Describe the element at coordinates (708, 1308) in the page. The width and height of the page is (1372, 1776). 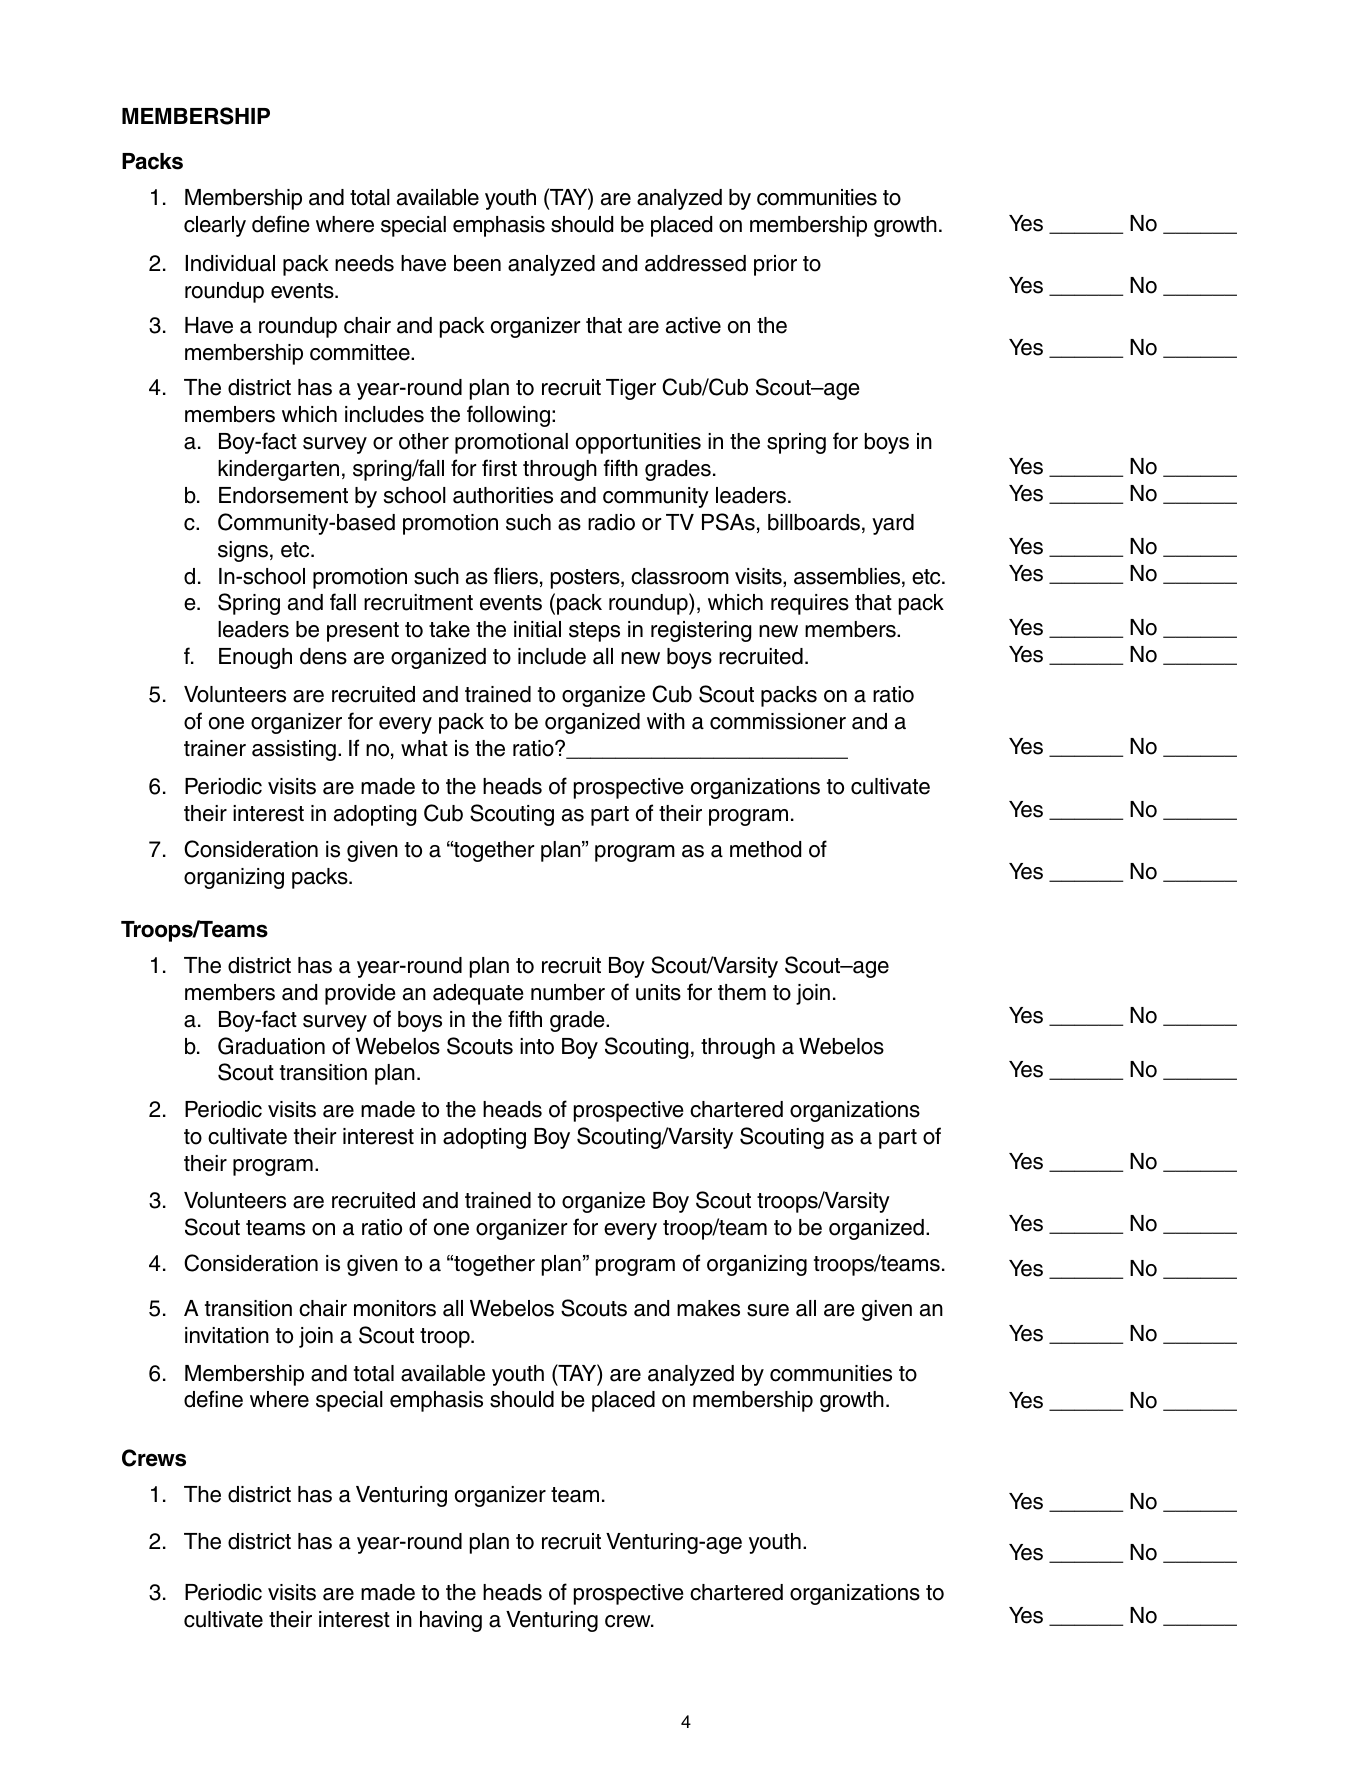
I see `makes` at that location.
